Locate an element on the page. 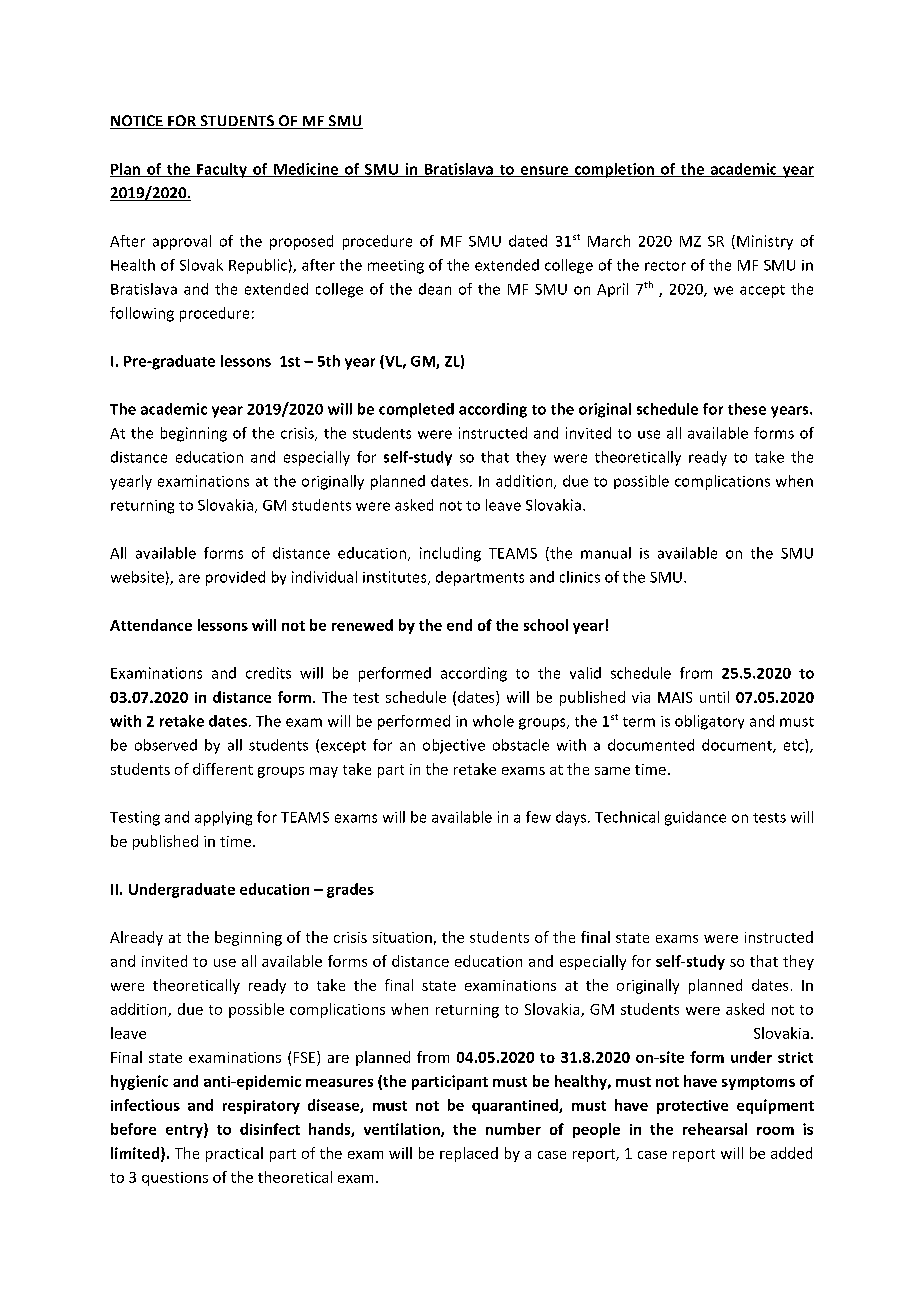  including is located at coordinates (450, 554).
